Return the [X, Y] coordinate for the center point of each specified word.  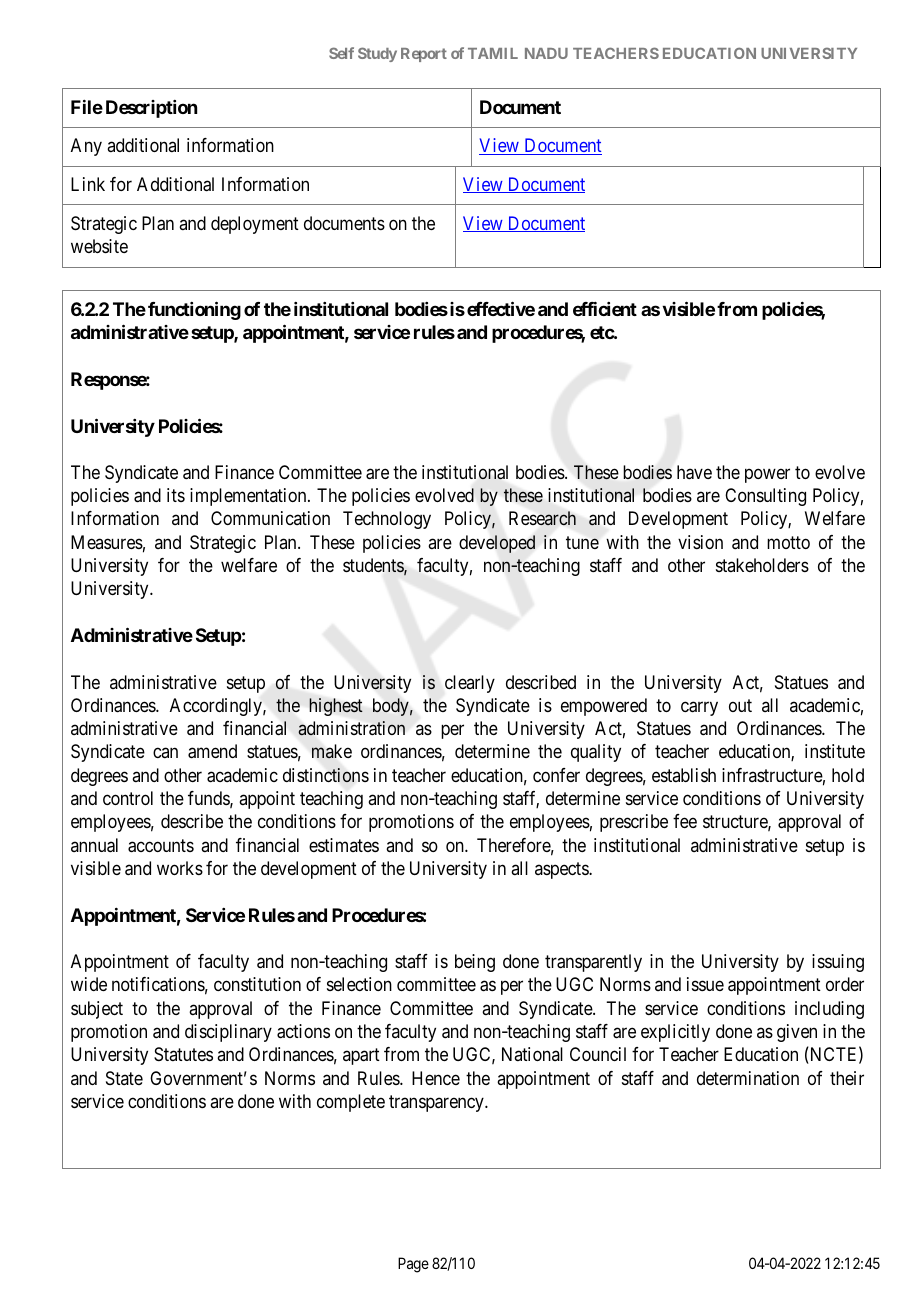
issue [705, 984]
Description [151, 109]
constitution [257, 984]
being [475, 963]
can [165, 753]
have [694, 472]
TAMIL [493, 53]
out [740, 705]
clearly [470, 684]
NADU [546, 53]
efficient [605, 308]
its [176, 495]
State [124, 1078]
